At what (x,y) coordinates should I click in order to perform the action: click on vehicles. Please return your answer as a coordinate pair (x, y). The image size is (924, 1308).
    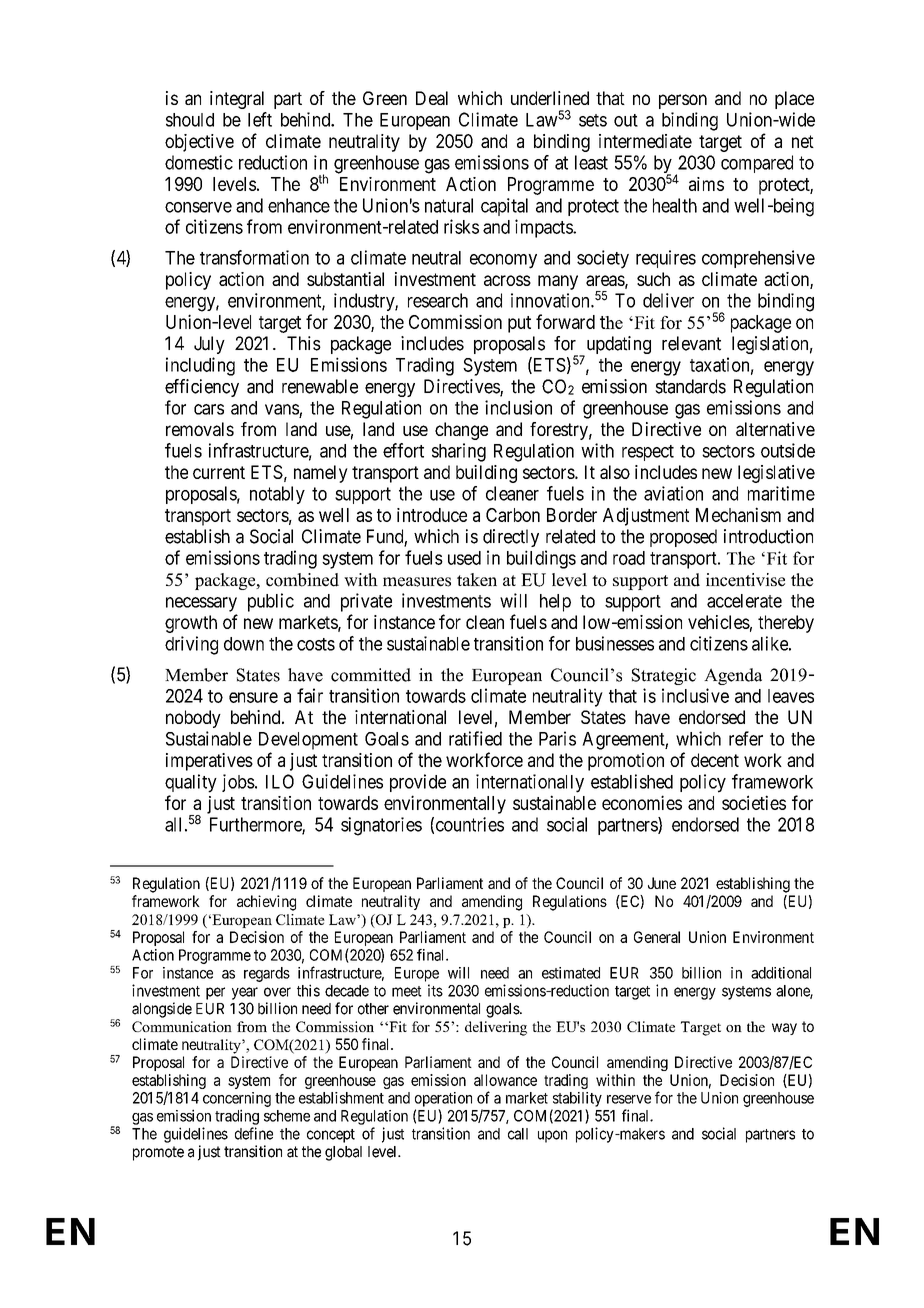
    Looking at the image, I should click on (719, 622).
